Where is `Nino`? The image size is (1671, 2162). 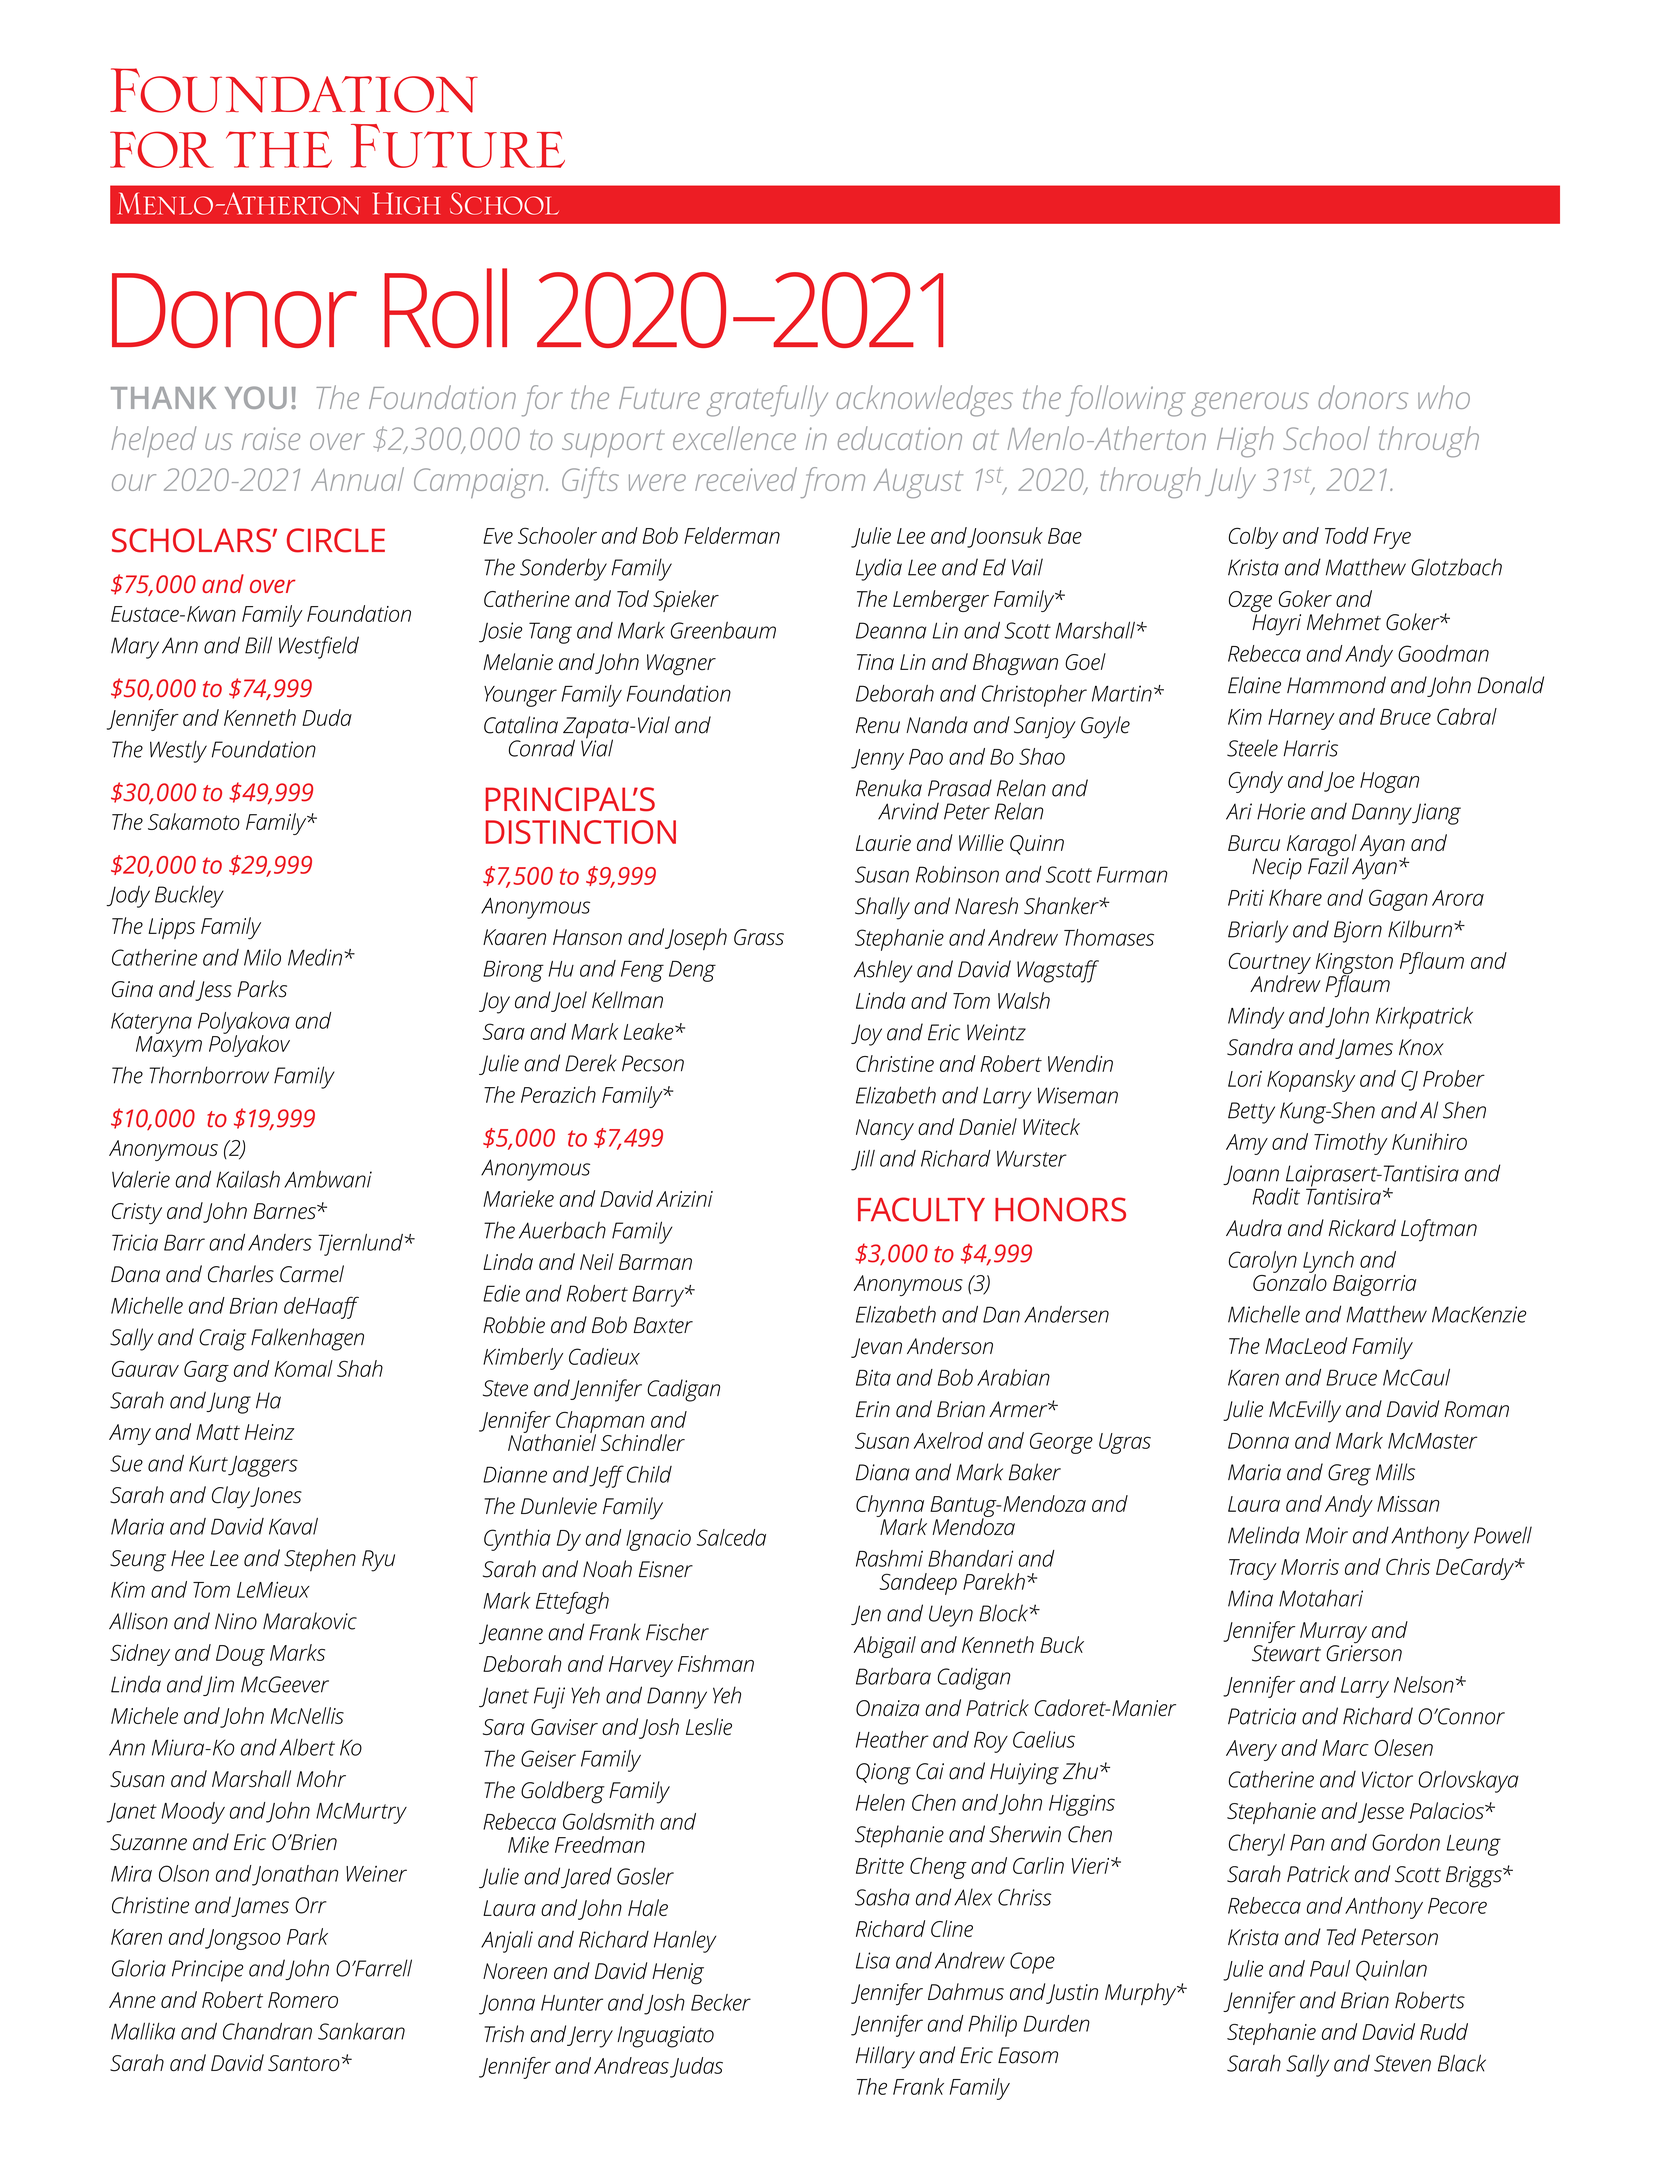 Nino is located at coordinates (236, 1621).
